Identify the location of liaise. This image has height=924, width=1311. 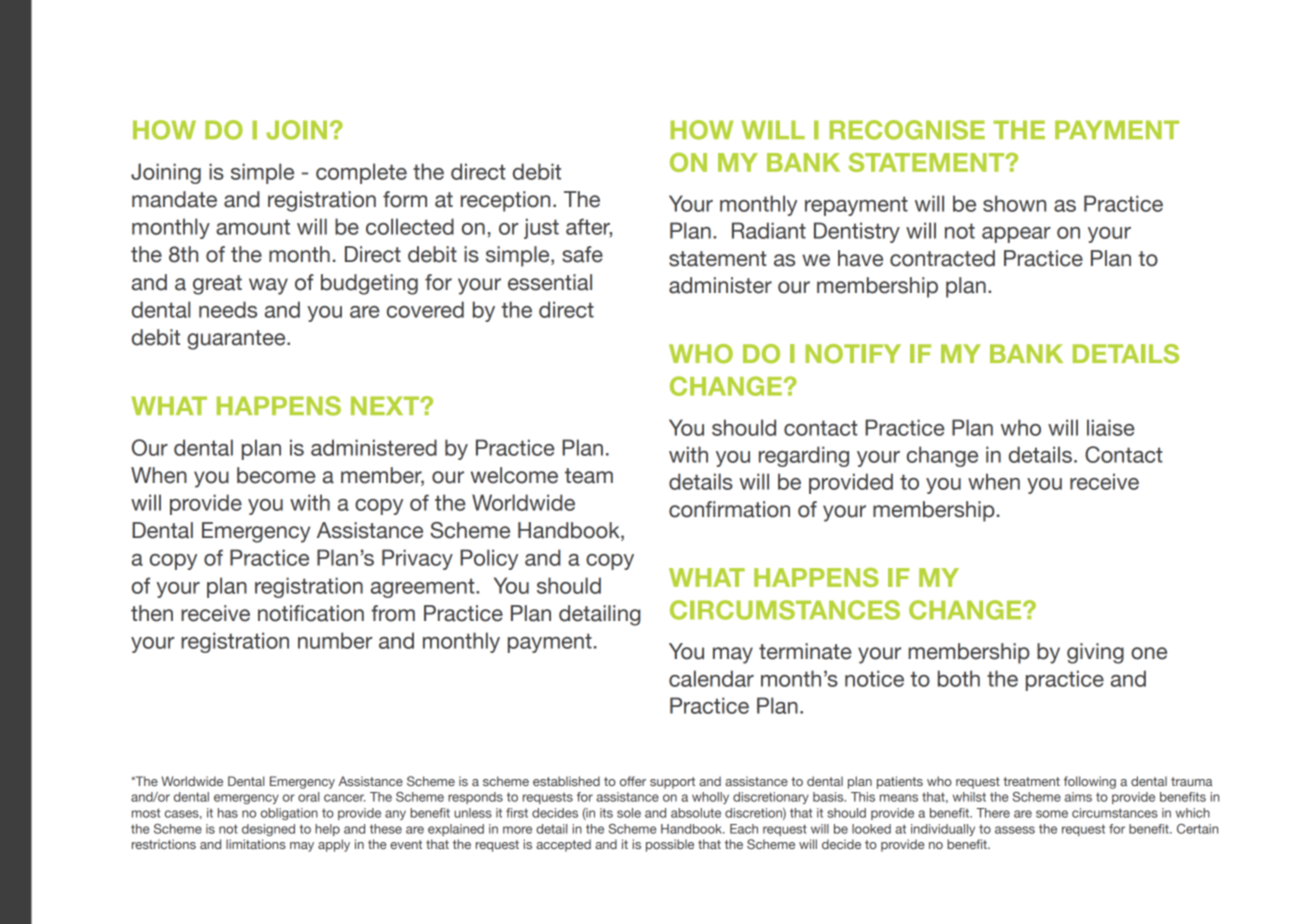
(1111, 427).
